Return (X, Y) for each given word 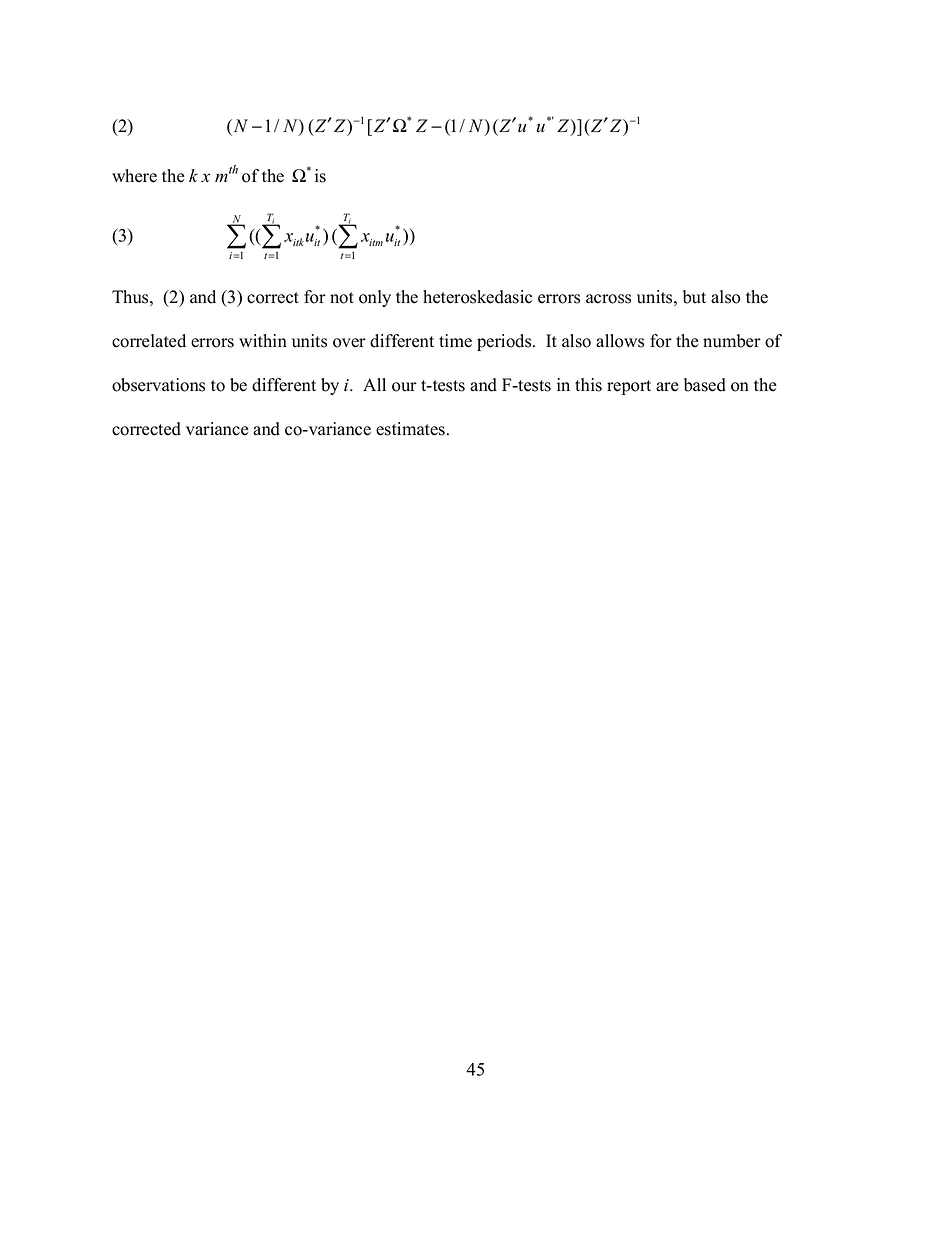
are (667, 387)
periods (505, 342)
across (608, 299)
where (134, 176)
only (375, 298)
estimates (410, 429)
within (263, 340)
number (732, 341)
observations (158, 385)
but (694, 297)
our (404, 387)
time (455, 341)
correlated (149, 341)
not (342, 298)
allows (620, 341)
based (705, 385)
